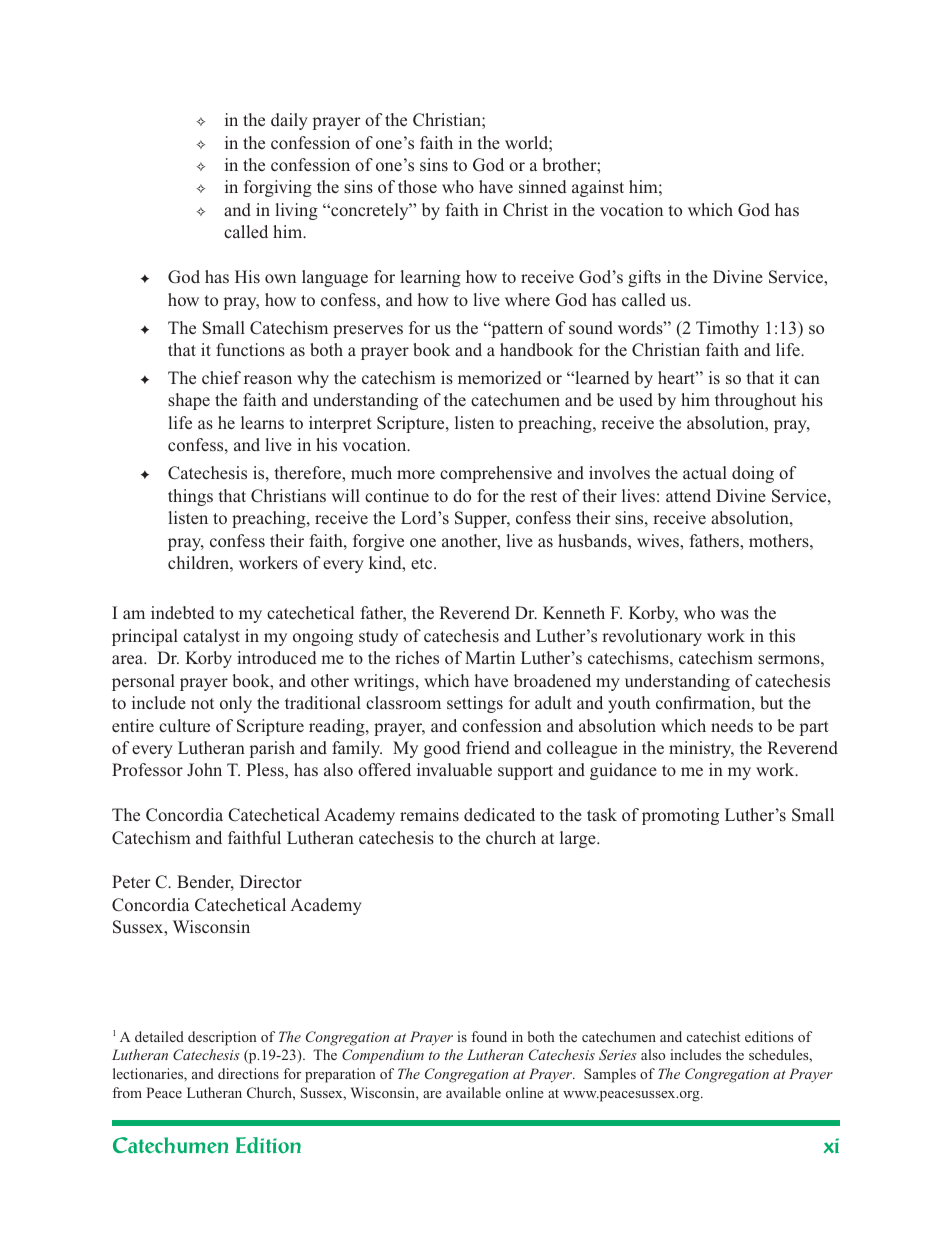  Describe the element at coordinates (222, 1038) in the document. I see `description` at that location.
